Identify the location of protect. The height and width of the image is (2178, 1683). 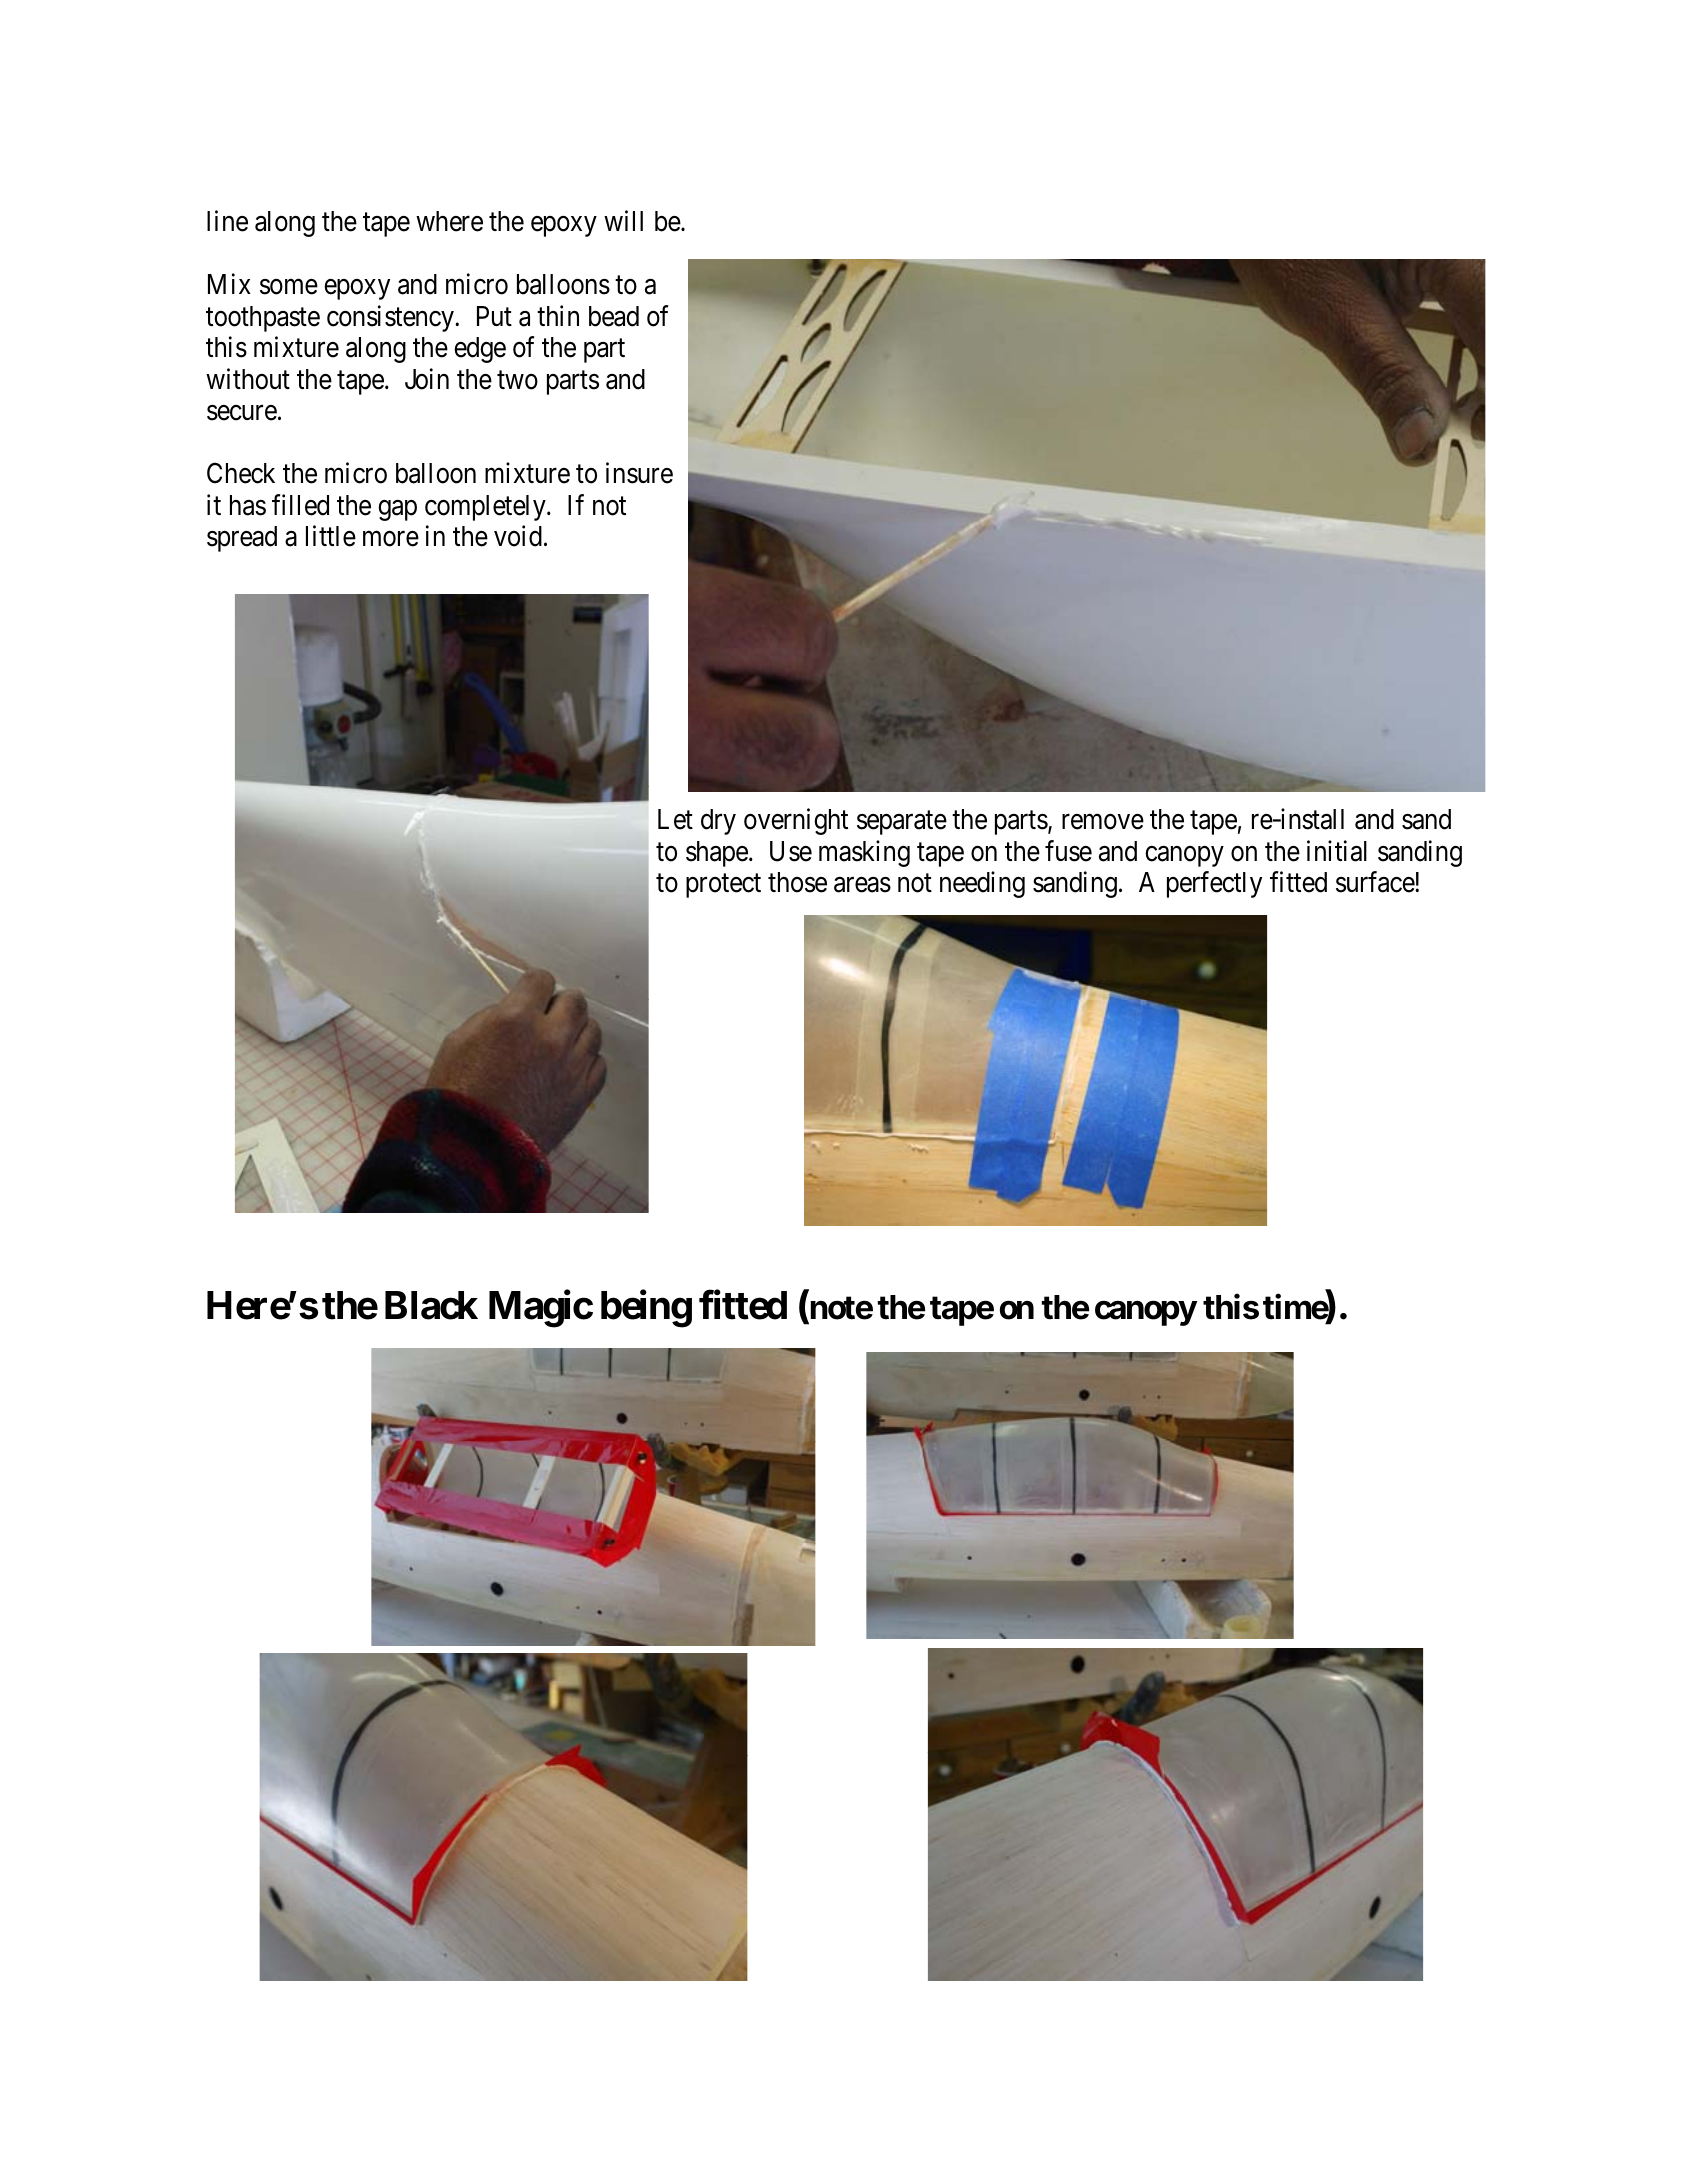
(723, 886).
